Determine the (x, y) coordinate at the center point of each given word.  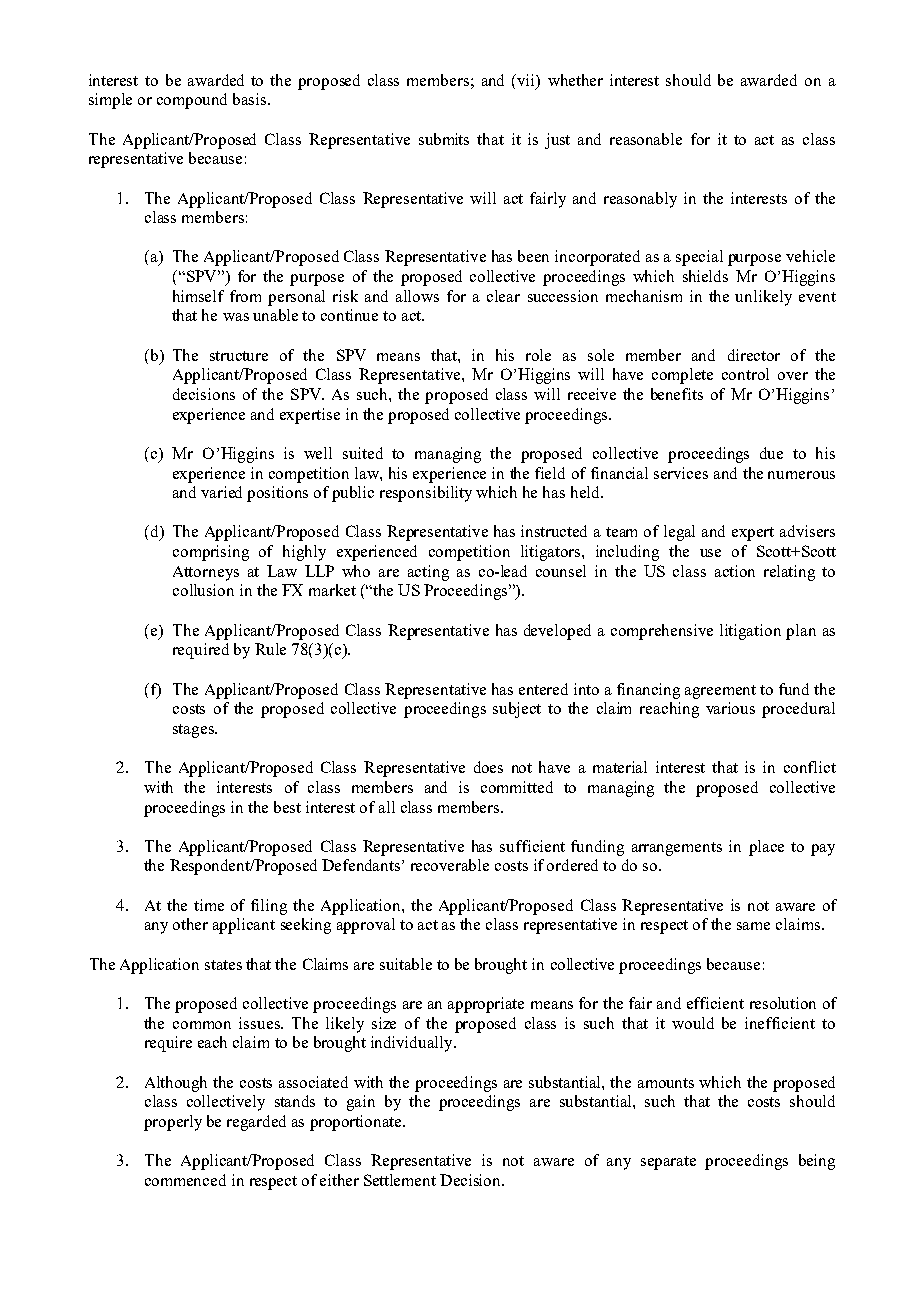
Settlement (400, 1180)
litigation (750, 632)
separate (668, 1163)
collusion (203, 590)
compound (192, 101)
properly (173, 1123)
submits (444, 139)
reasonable (646, 139)
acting (428, 573)
